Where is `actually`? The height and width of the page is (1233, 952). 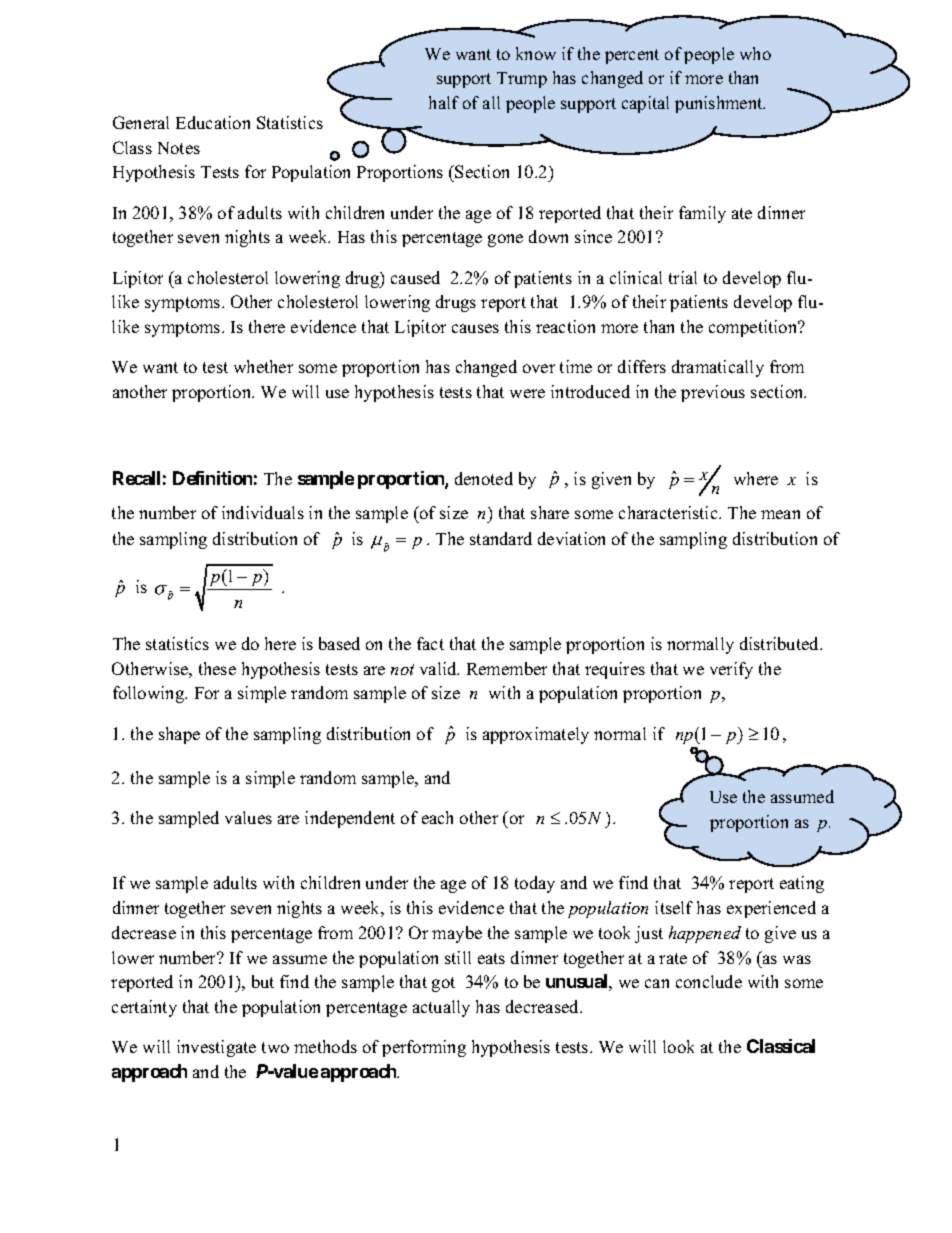 actually is located at coordinates (441, 1008).
